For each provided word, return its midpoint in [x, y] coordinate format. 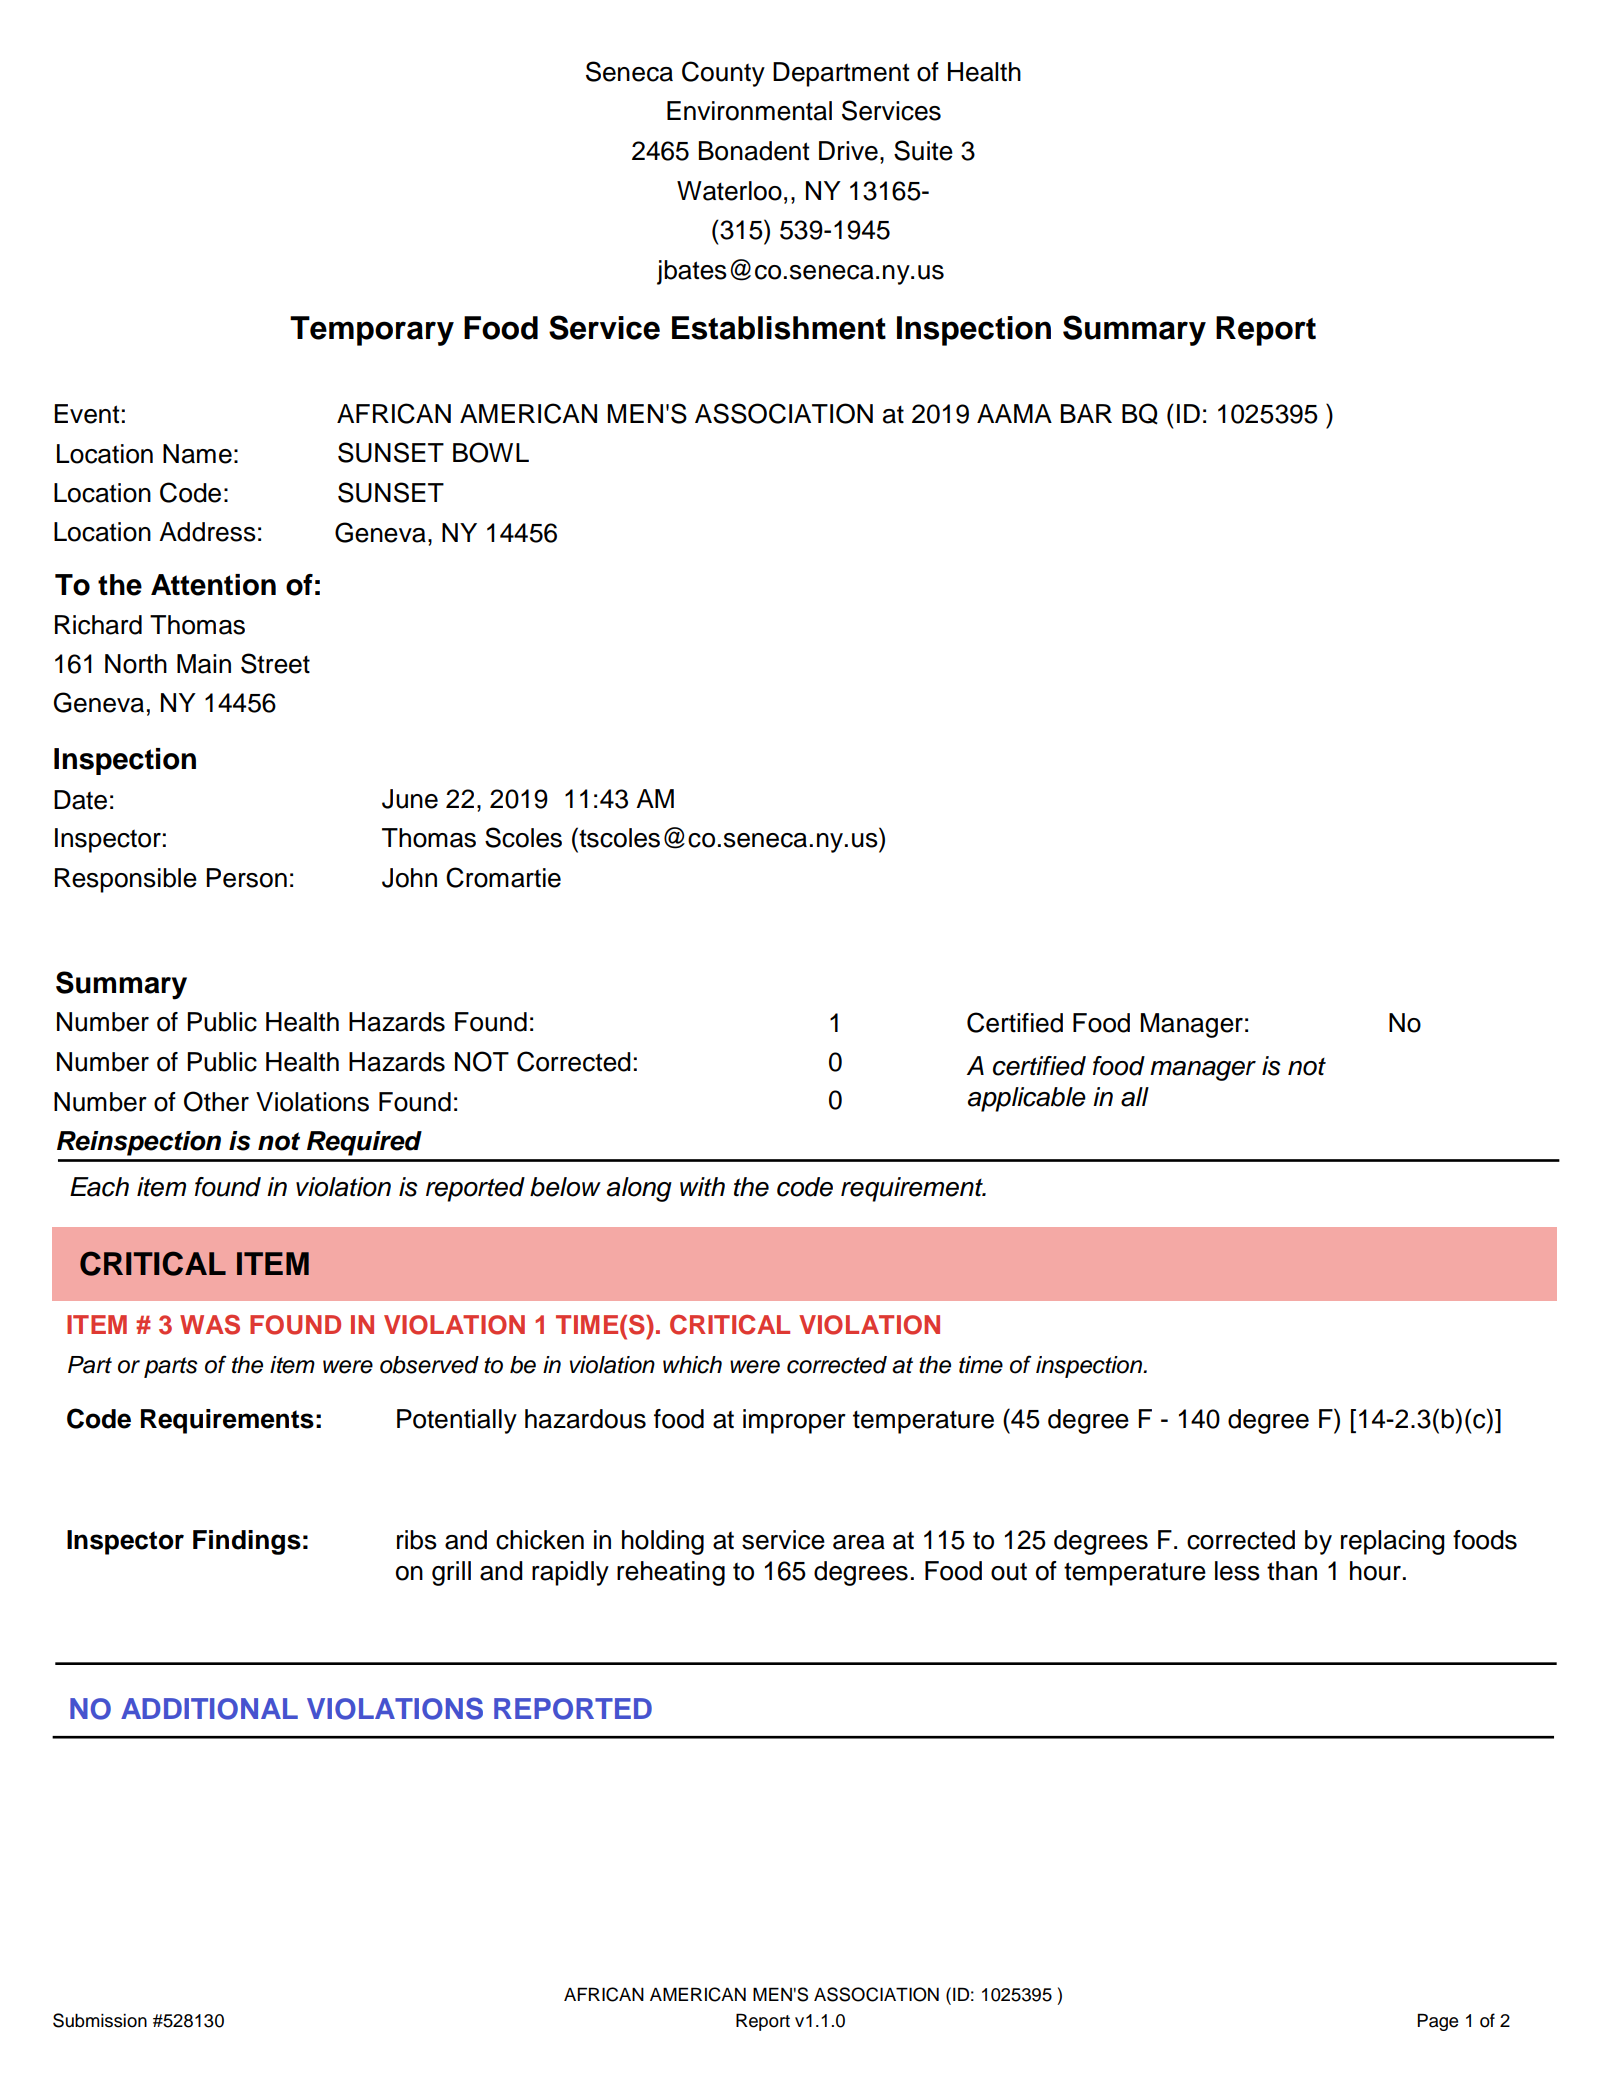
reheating [671, 1573]
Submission [100, 2020]
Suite [923, 150]
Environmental [749, 111]
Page [1437, 2022]
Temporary [372, 331]
